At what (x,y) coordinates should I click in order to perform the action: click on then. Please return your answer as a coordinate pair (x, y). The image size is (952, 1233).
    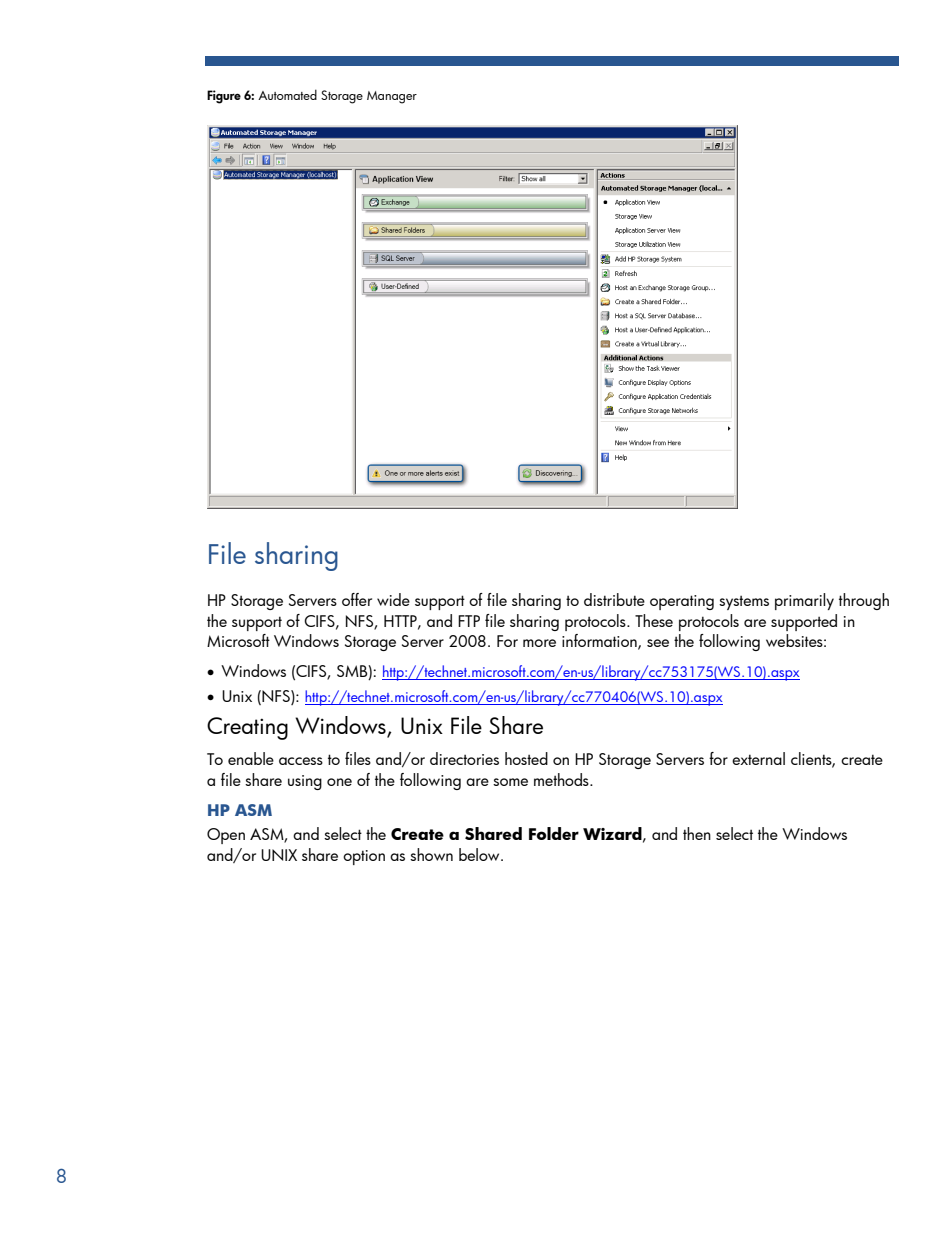
    Looking at the image, I should click on (697, 833).
